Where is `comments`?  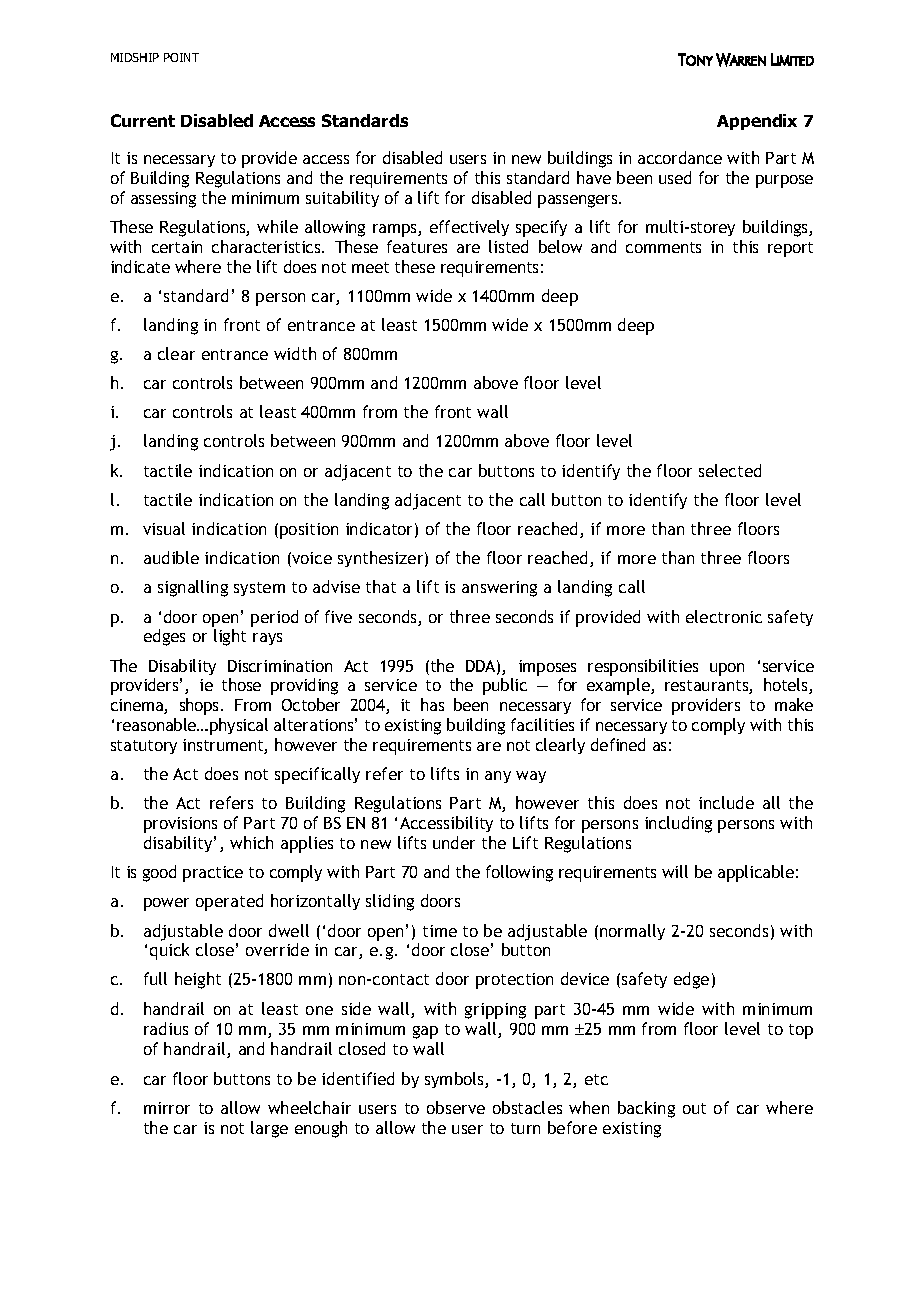 comments is located at coordinates (663, 247).
